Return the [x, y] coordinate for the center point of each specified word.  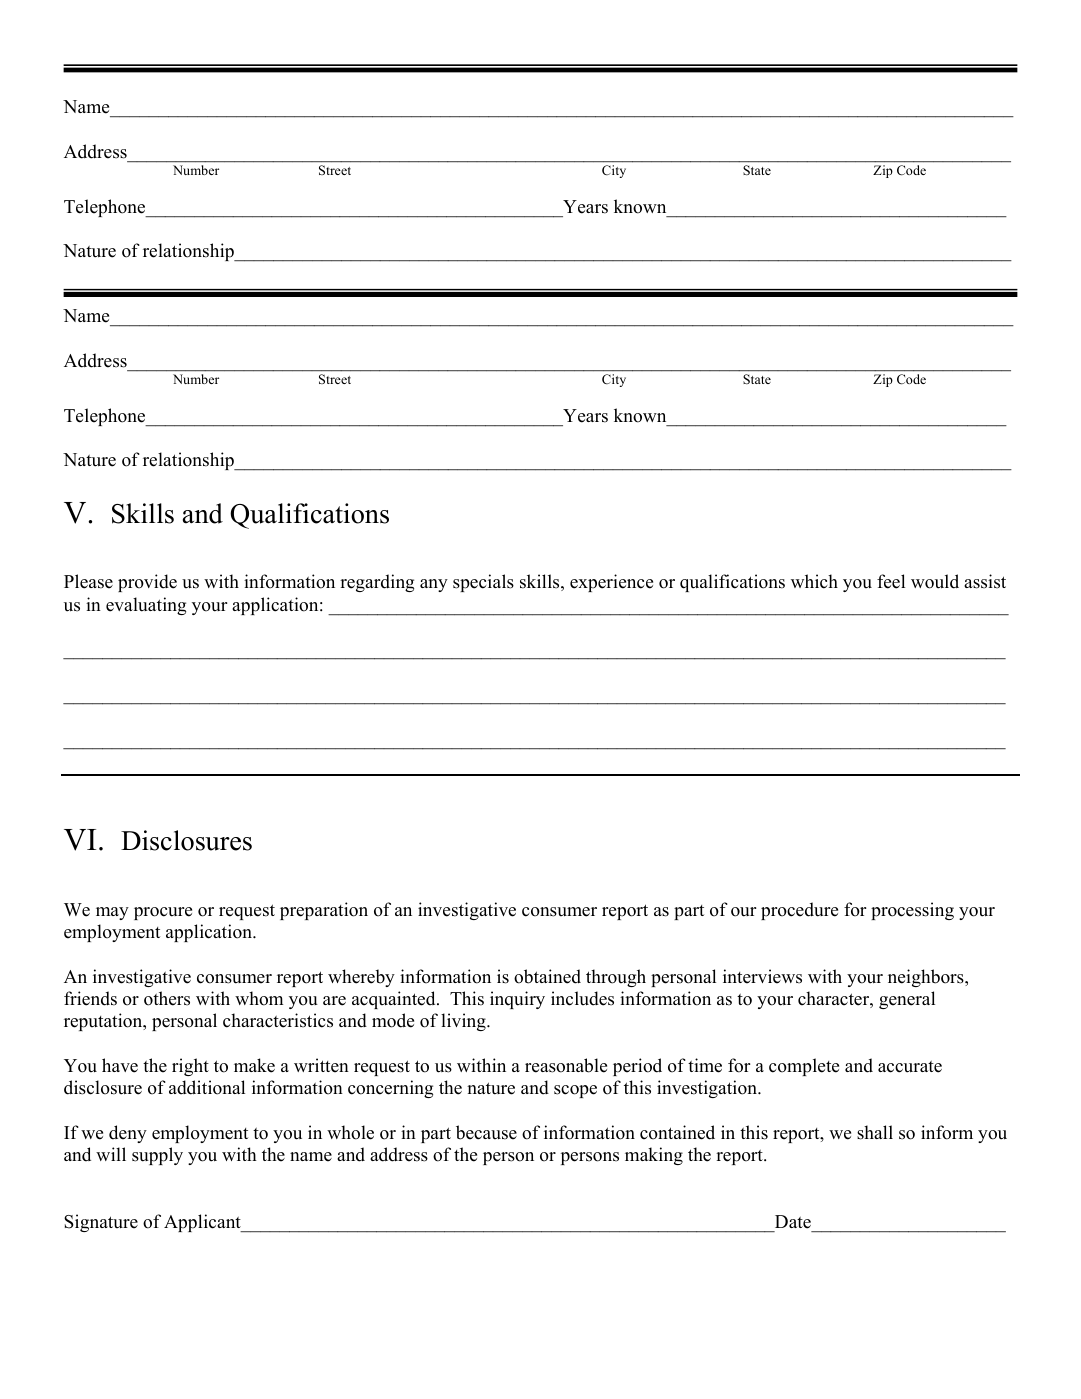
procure [163, 913]
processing [912, 911]
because [486, 1132]
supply [157, 1156]
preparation [324, 911]
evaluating [146, 606]
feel [891, 581]
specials [483, 583]
